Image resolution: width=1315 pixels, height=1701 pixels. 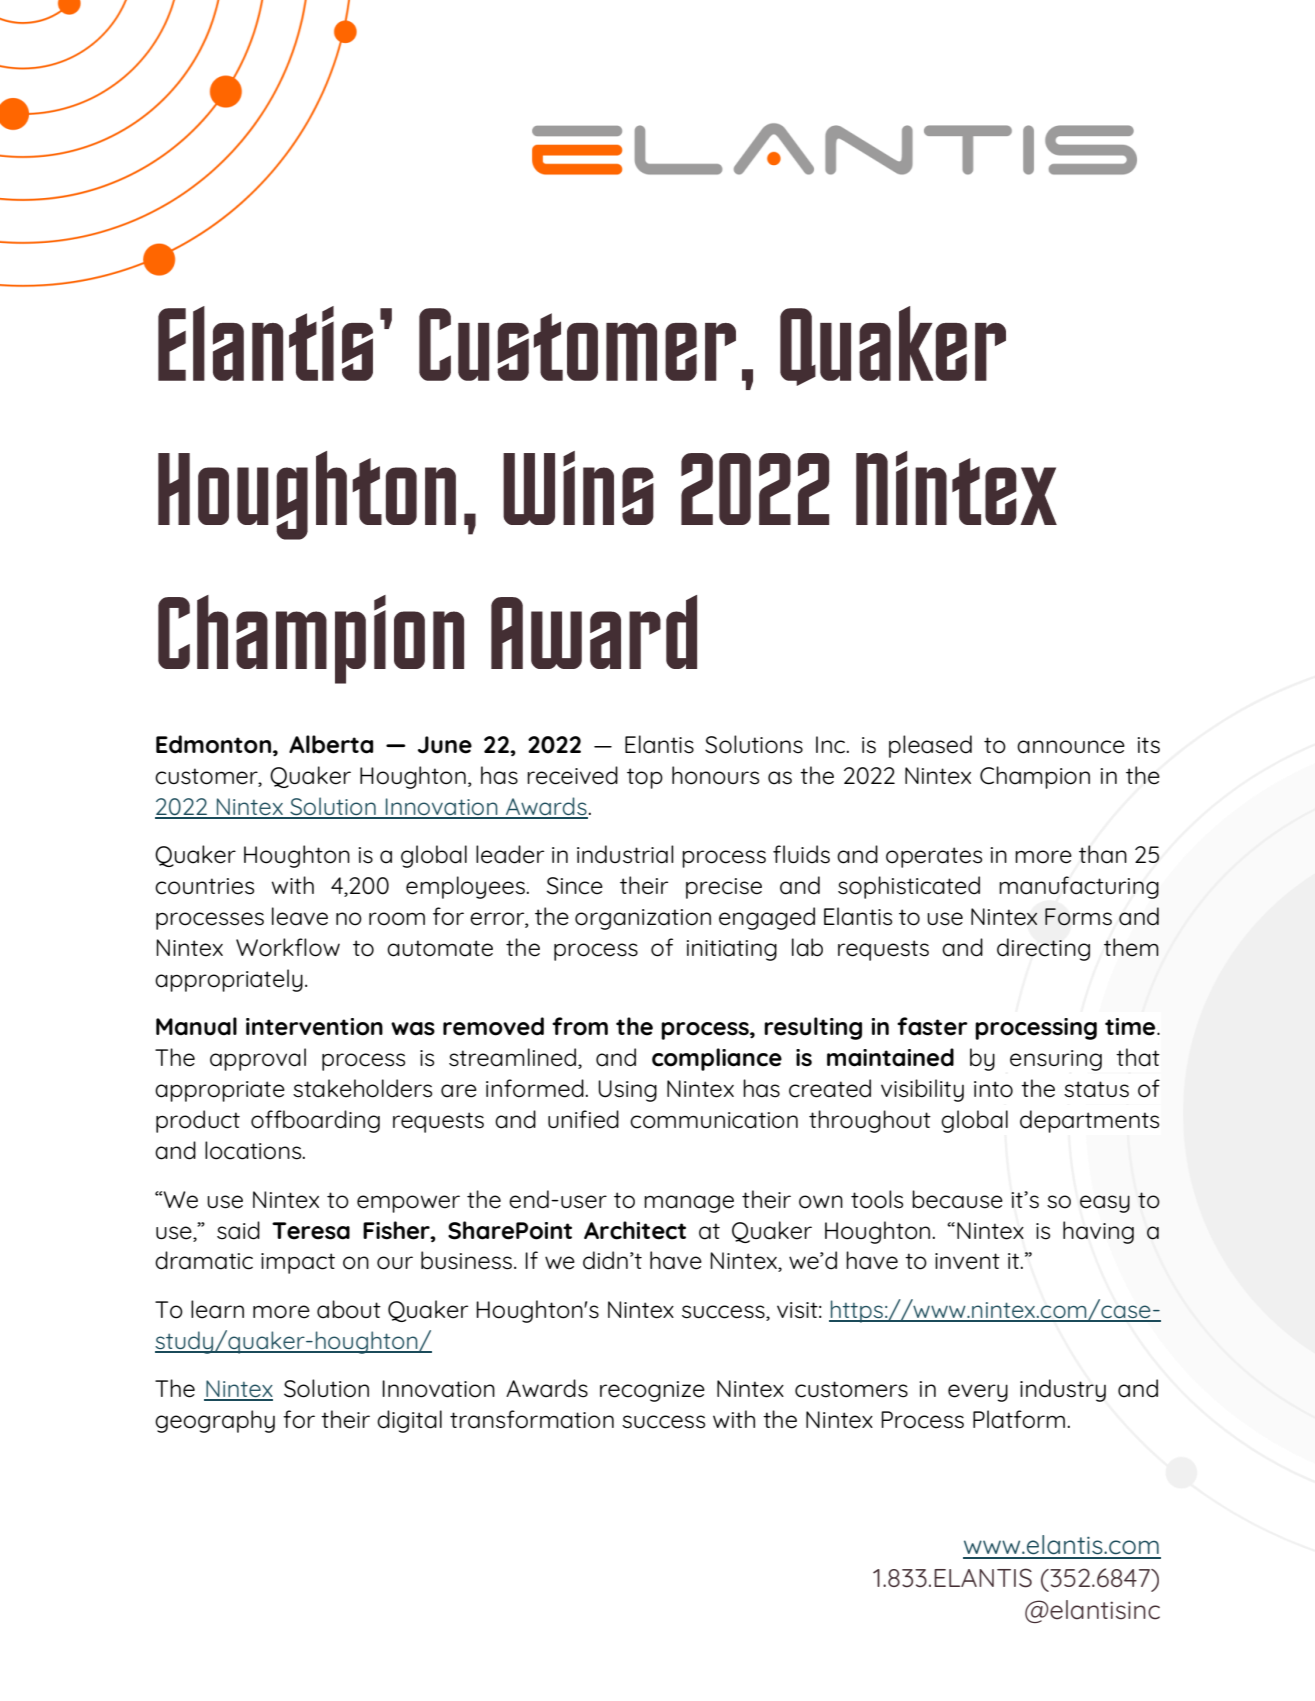 What do you see at coordinates (331, 744) in the screenshot?
I see `Alberta` at bounding box center [331, 744].
